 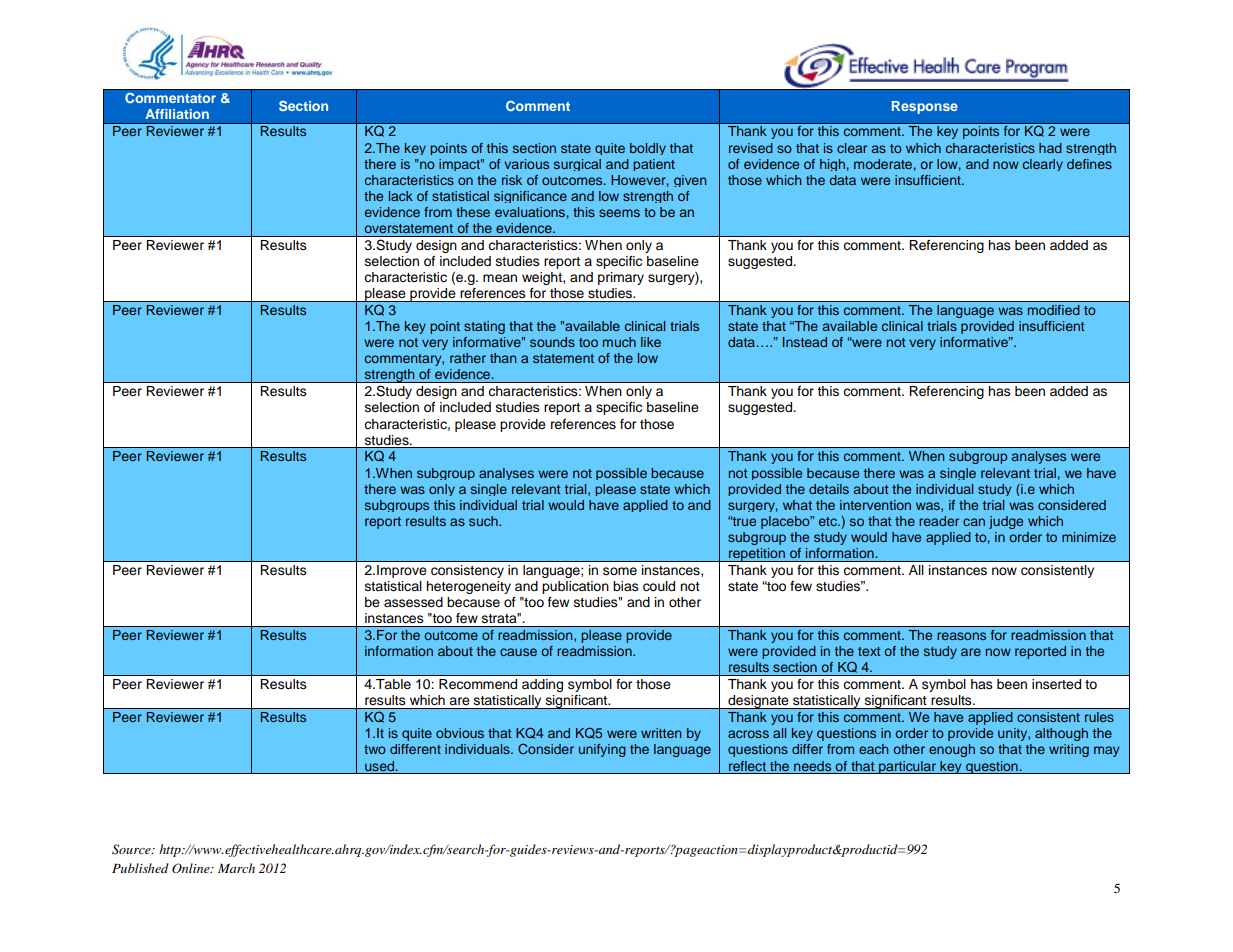 What do you see at coordinates (177, 114) in the image?
I see `Affiliation` at bounding box center [177, 114].
